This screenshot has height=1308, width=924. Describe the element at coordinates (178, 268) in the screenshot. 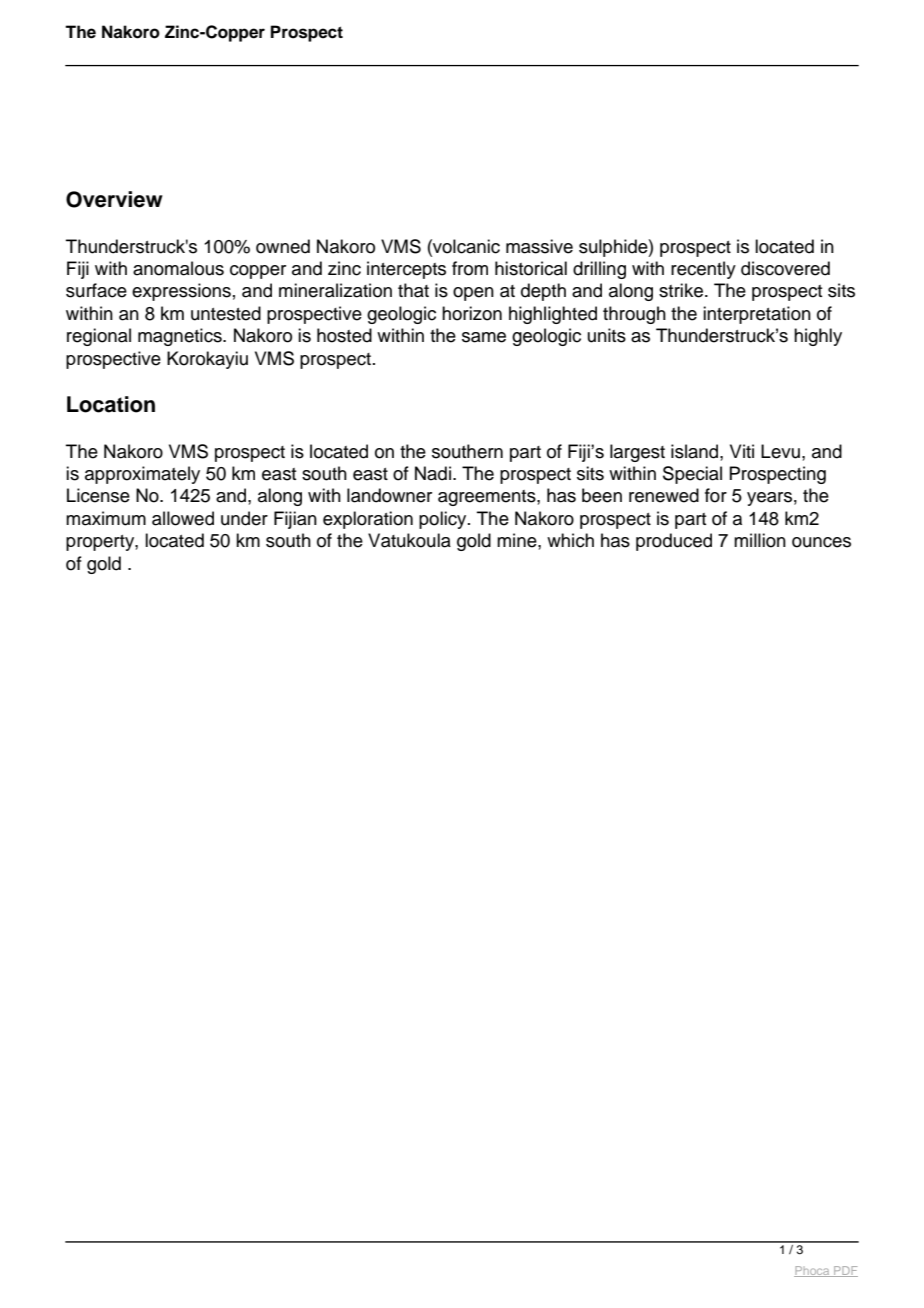

I see `anomalous` at that location.
